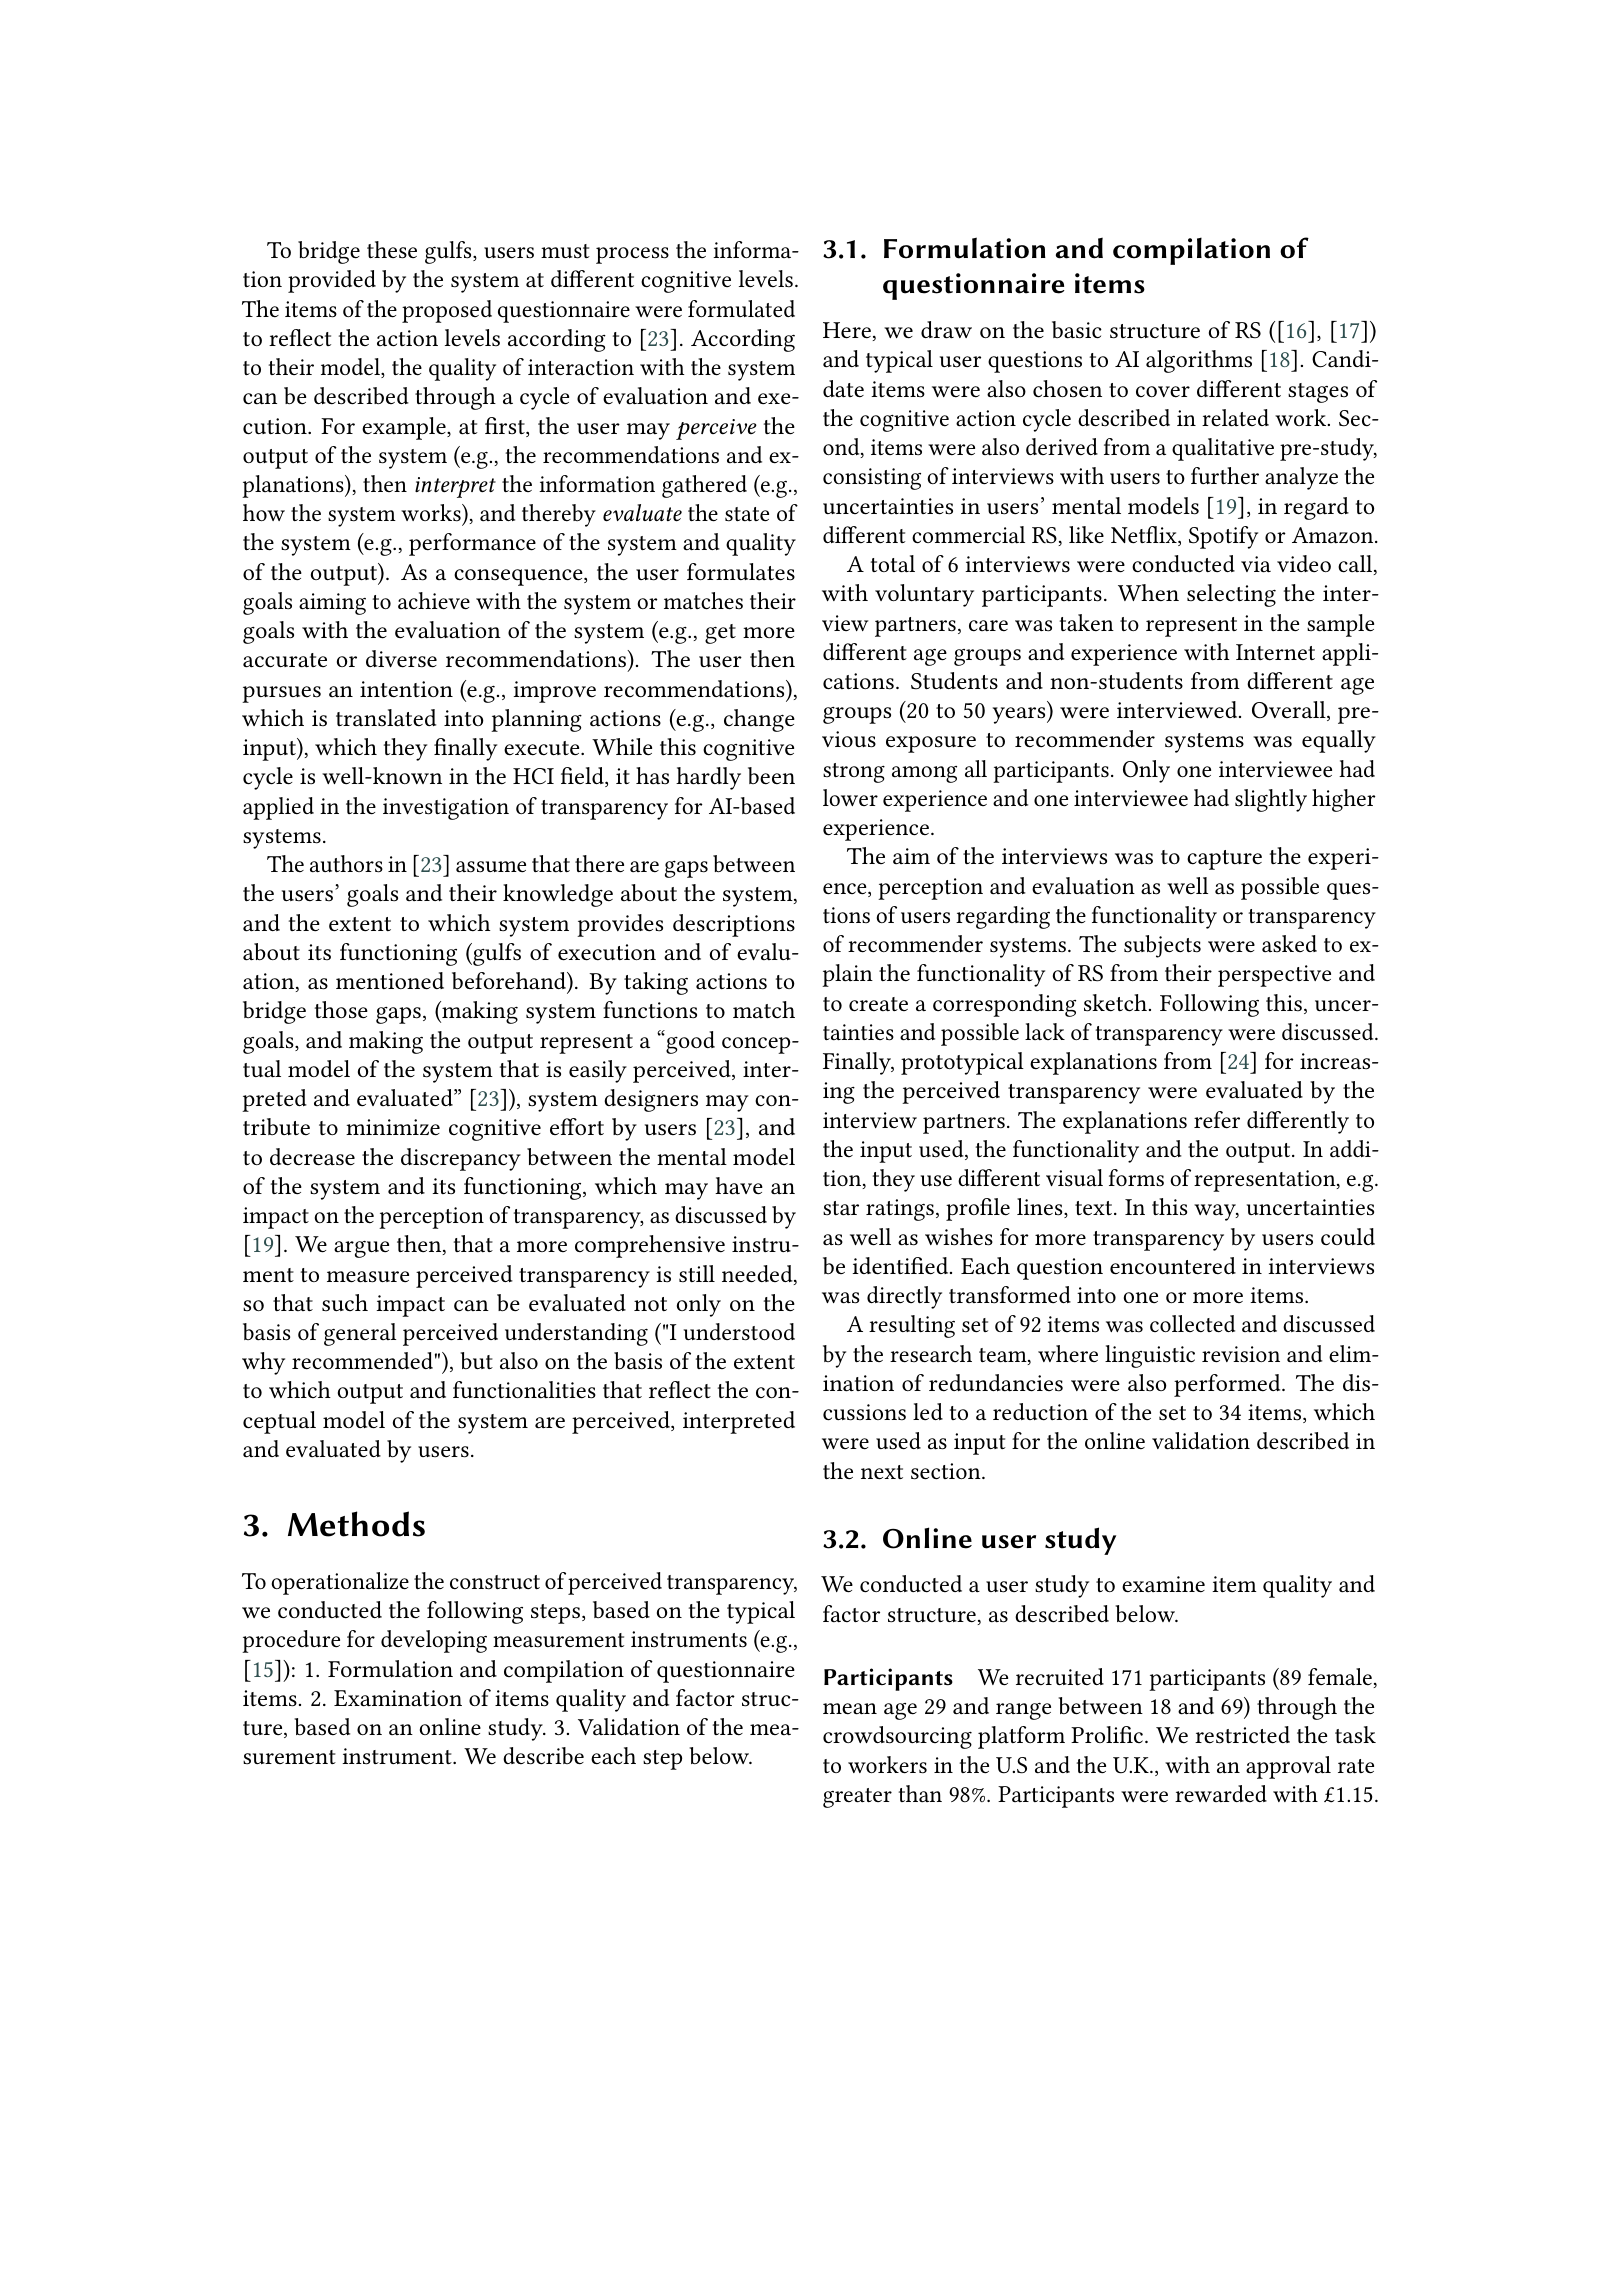 Image resolution: width=1618 pixels, height=2288 pixels. Describe the element at coordinates (1231, 595) in the document. I see `selecting` at that location.
